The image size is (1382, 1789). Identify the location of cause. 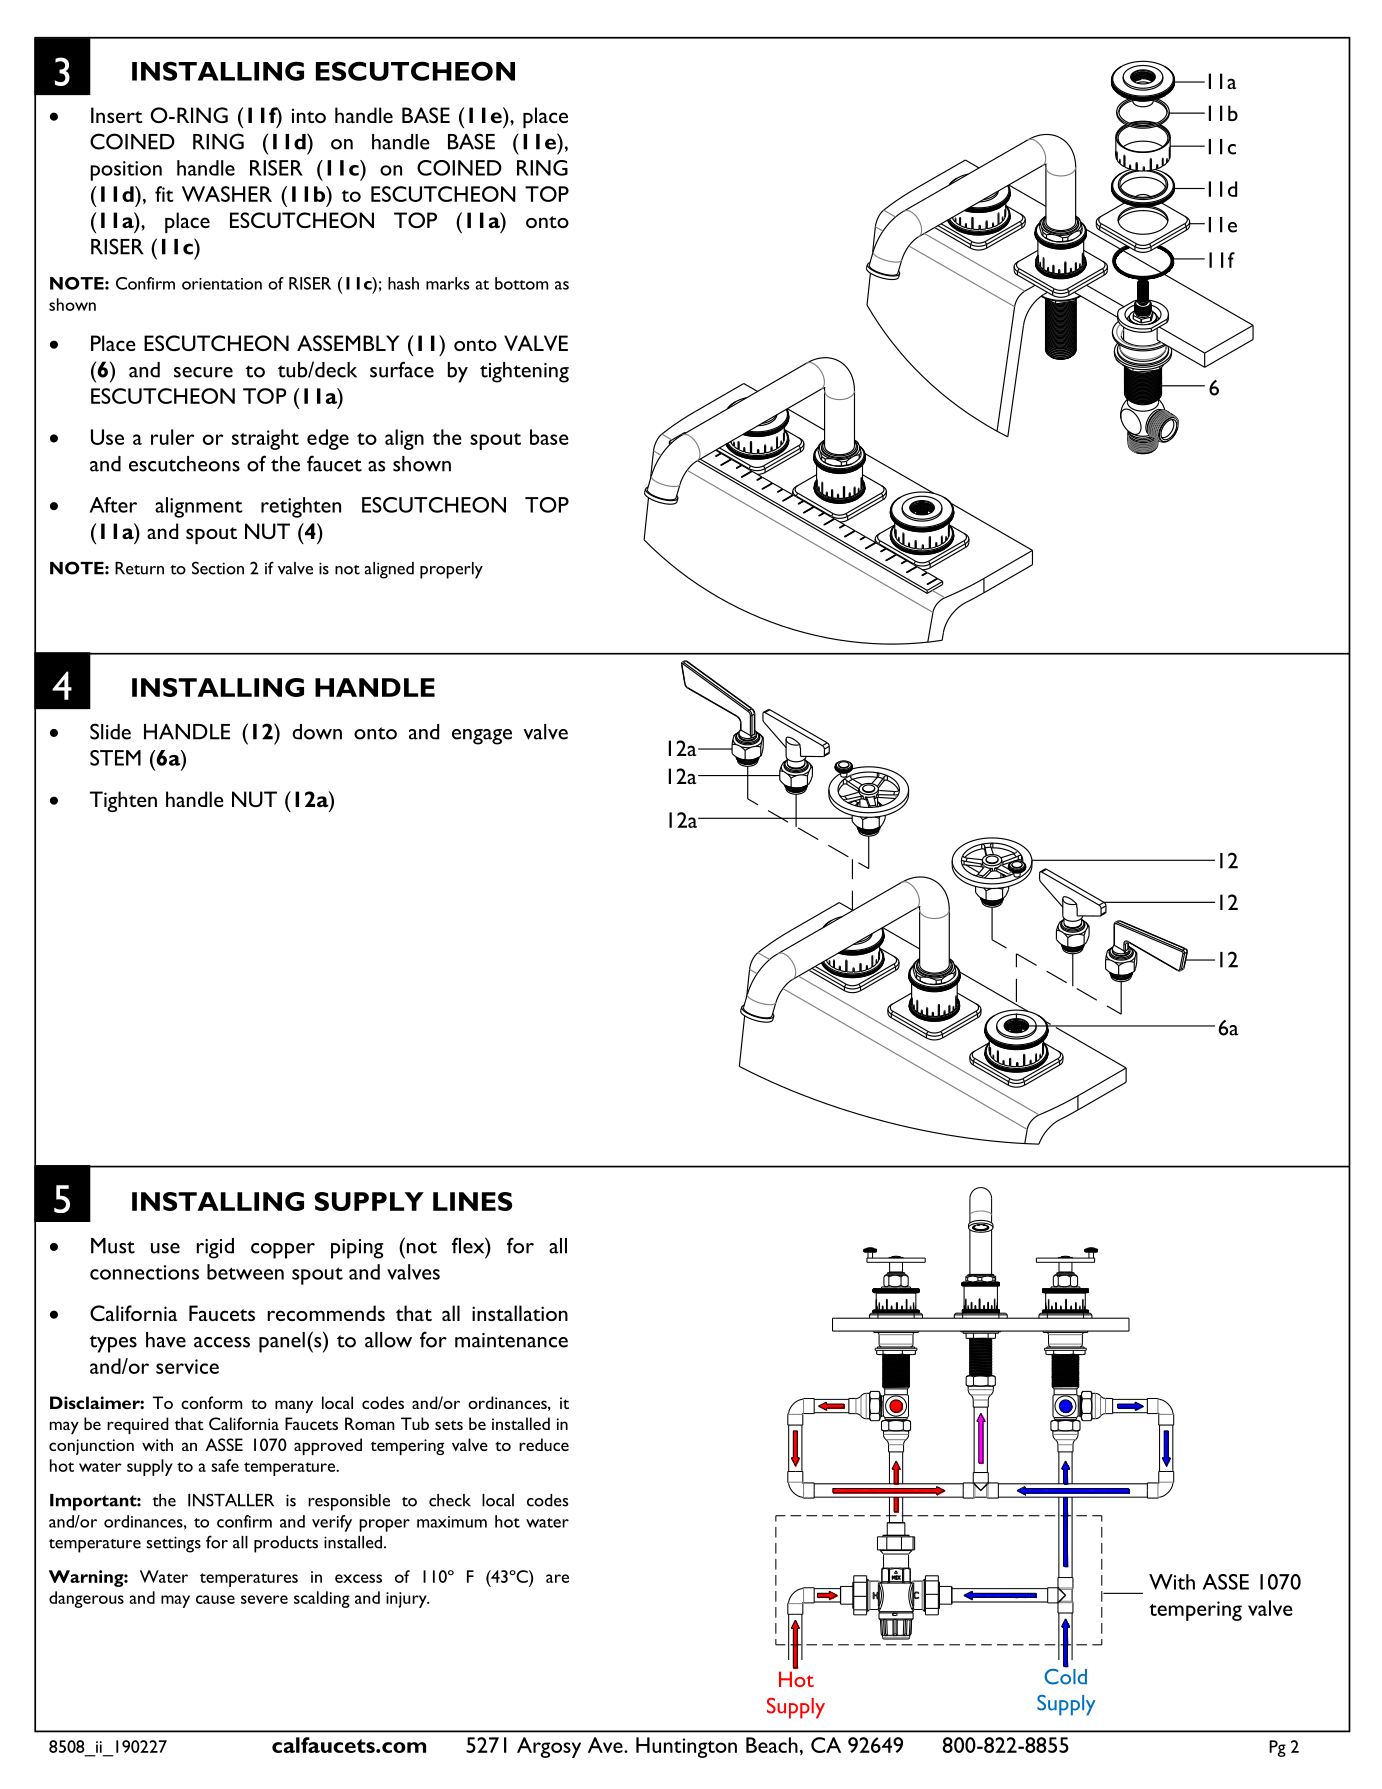
(215, 1599).
